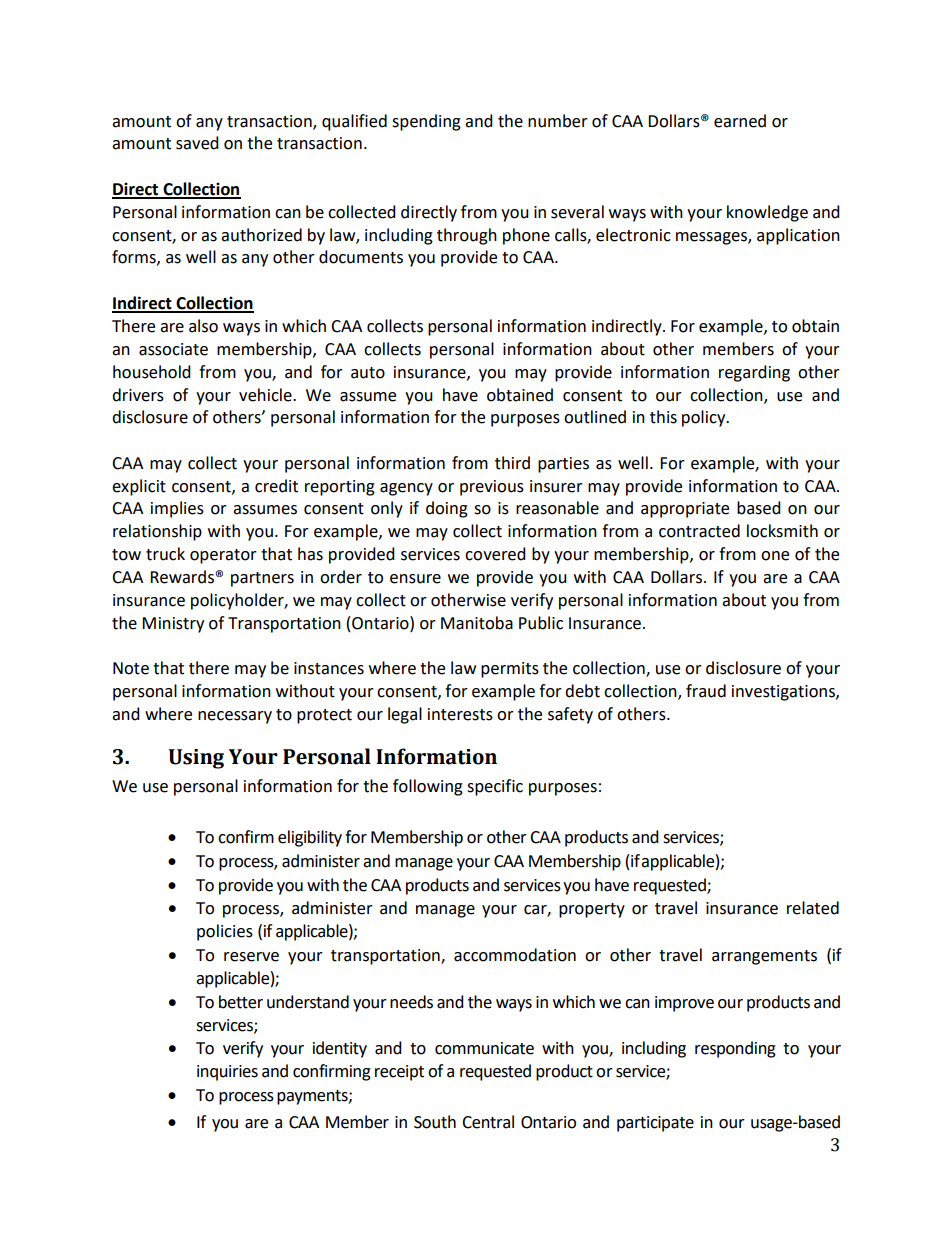  What do you see at coordinates (460, 714) in the screenshot?
I see `interests` at bounding box center [460, 714].
